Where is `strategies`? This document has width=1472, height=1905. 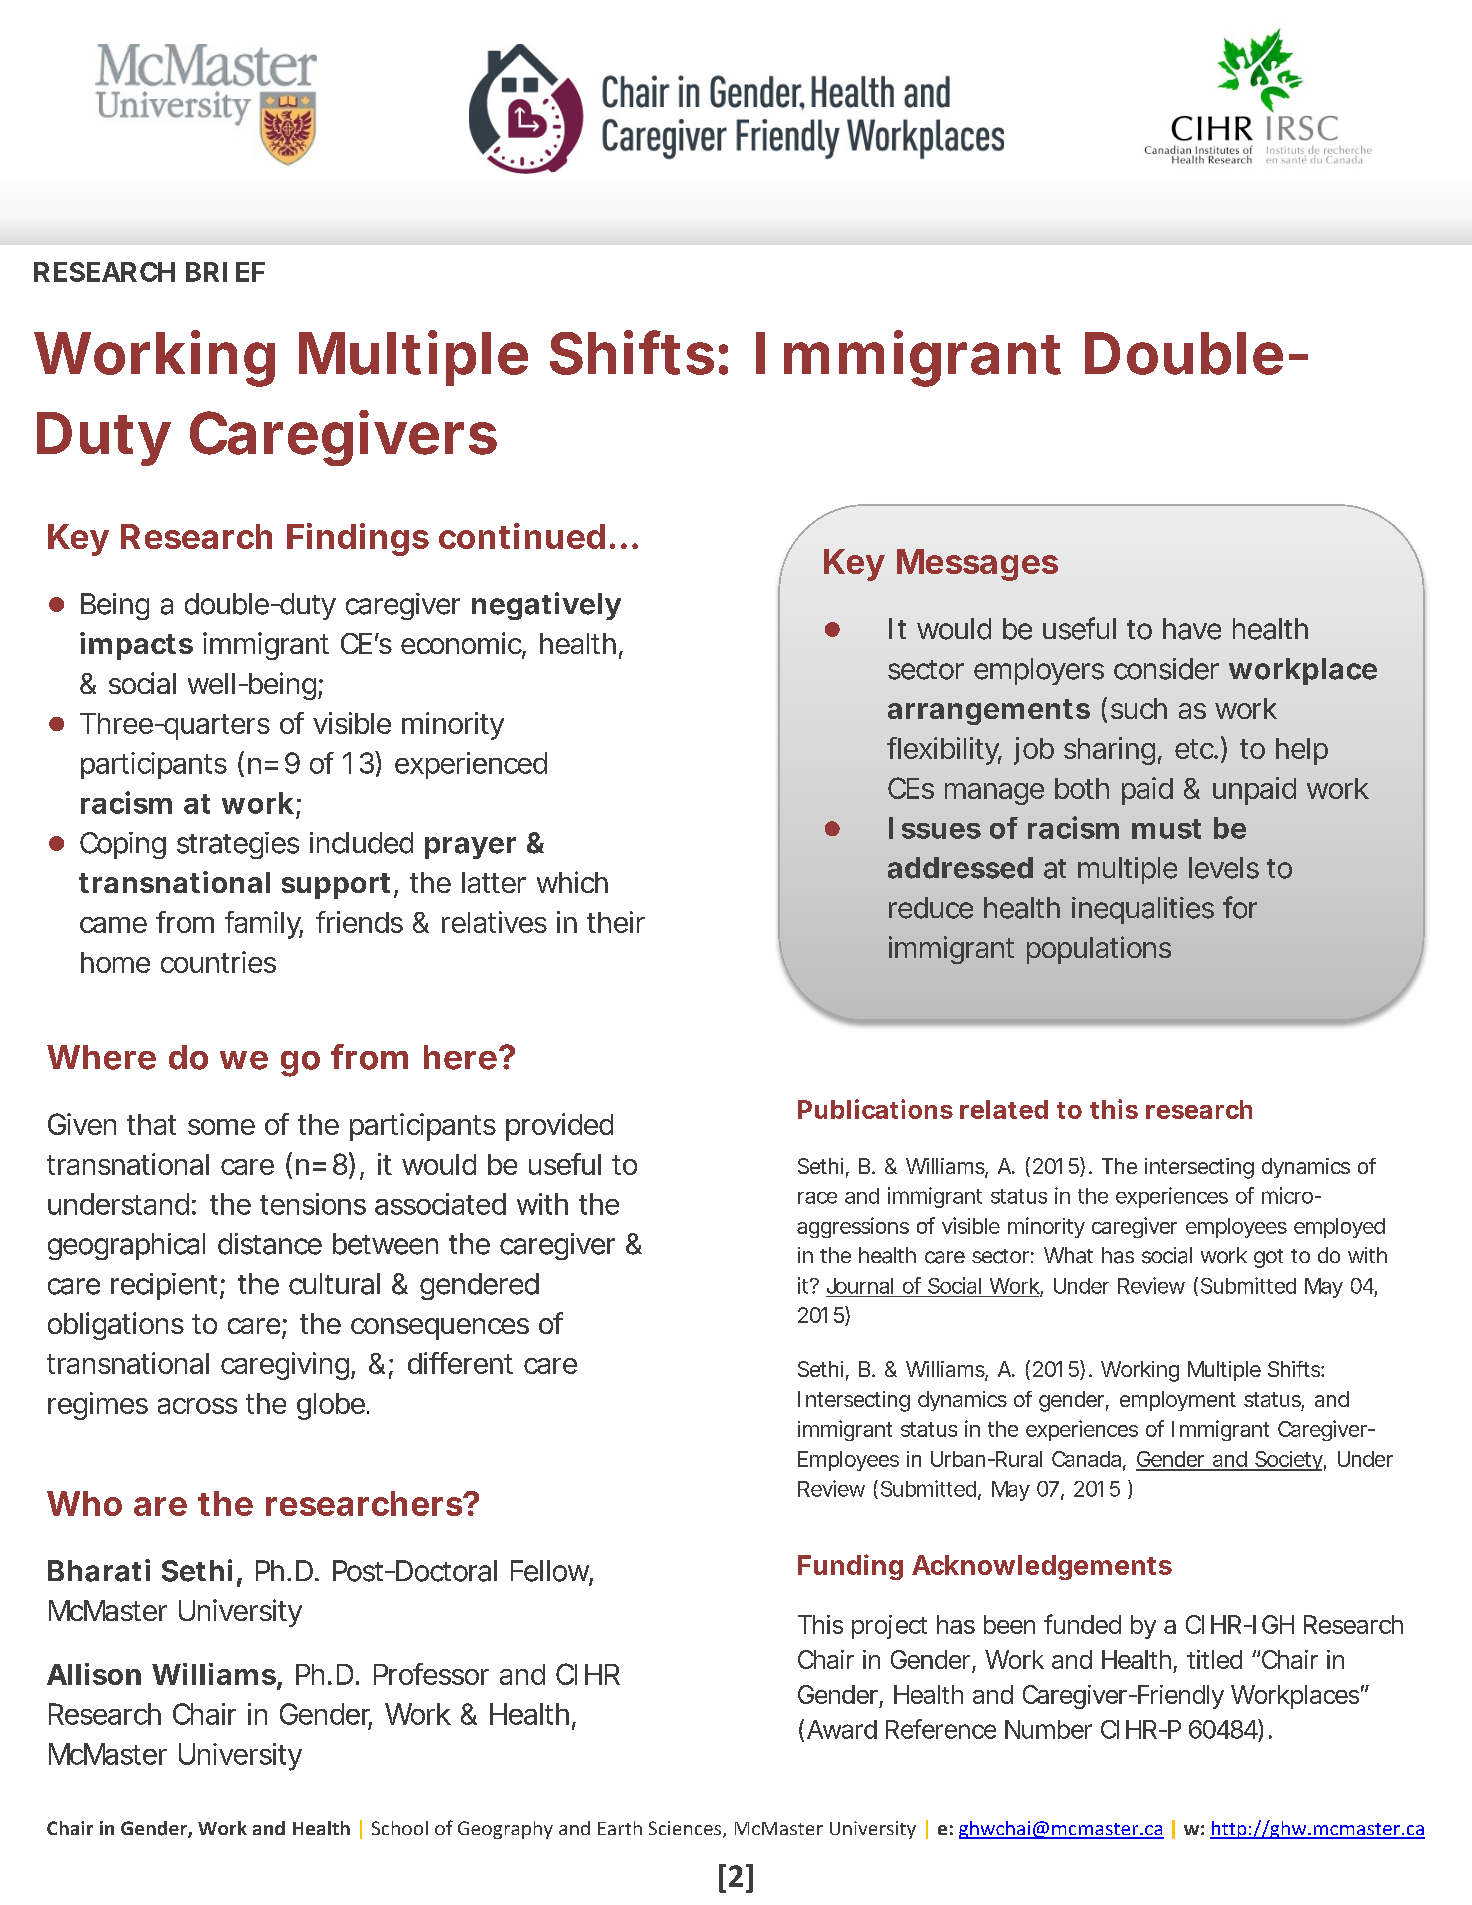
strategies is located at coordinates (238, 845).
